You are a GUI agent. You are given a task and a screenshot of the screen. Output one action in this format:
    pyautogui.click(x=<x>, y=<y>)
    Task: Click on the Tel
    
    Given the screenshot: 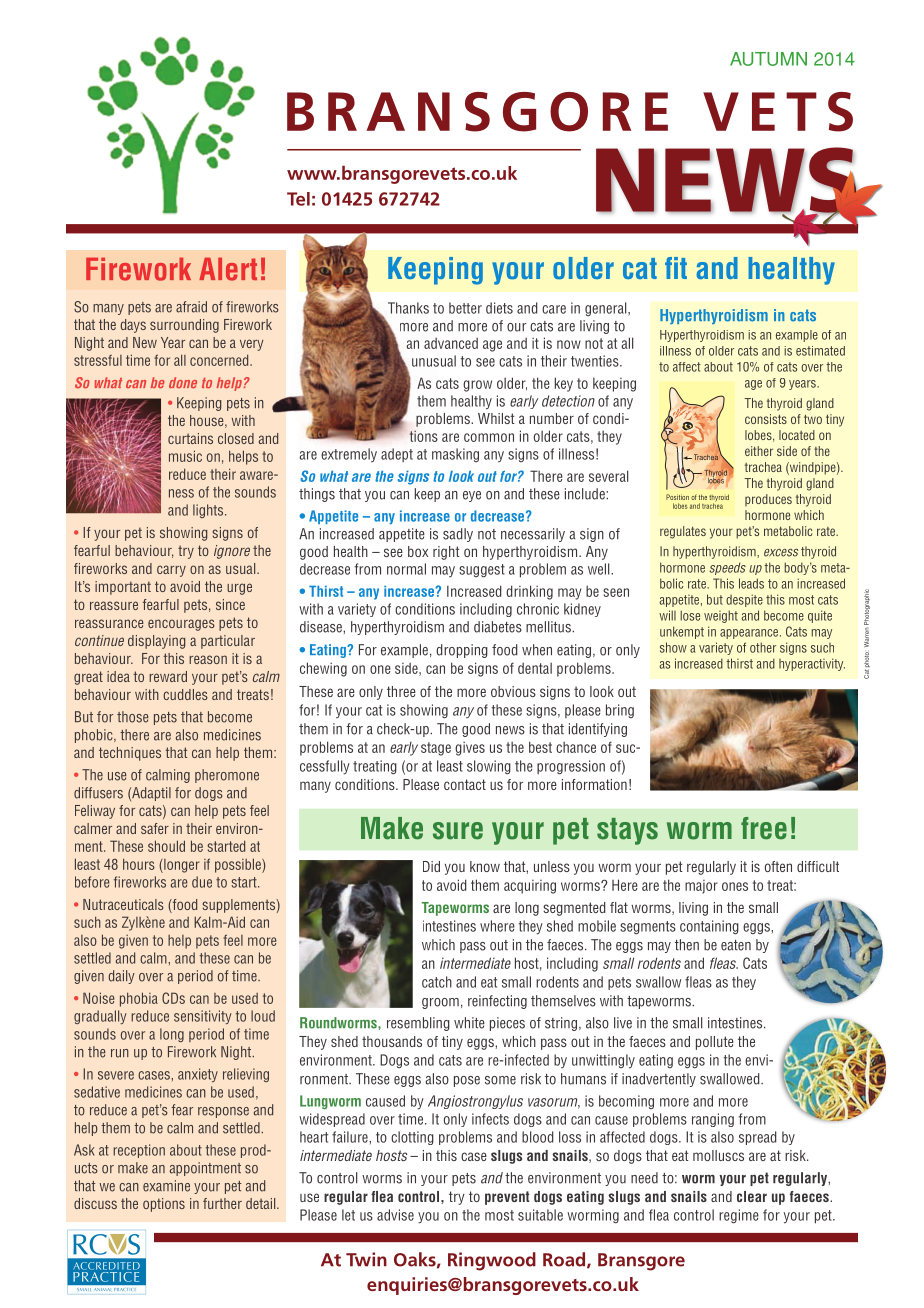 What is the action you would take?
    pyautogui.click(x=298, y=199)
